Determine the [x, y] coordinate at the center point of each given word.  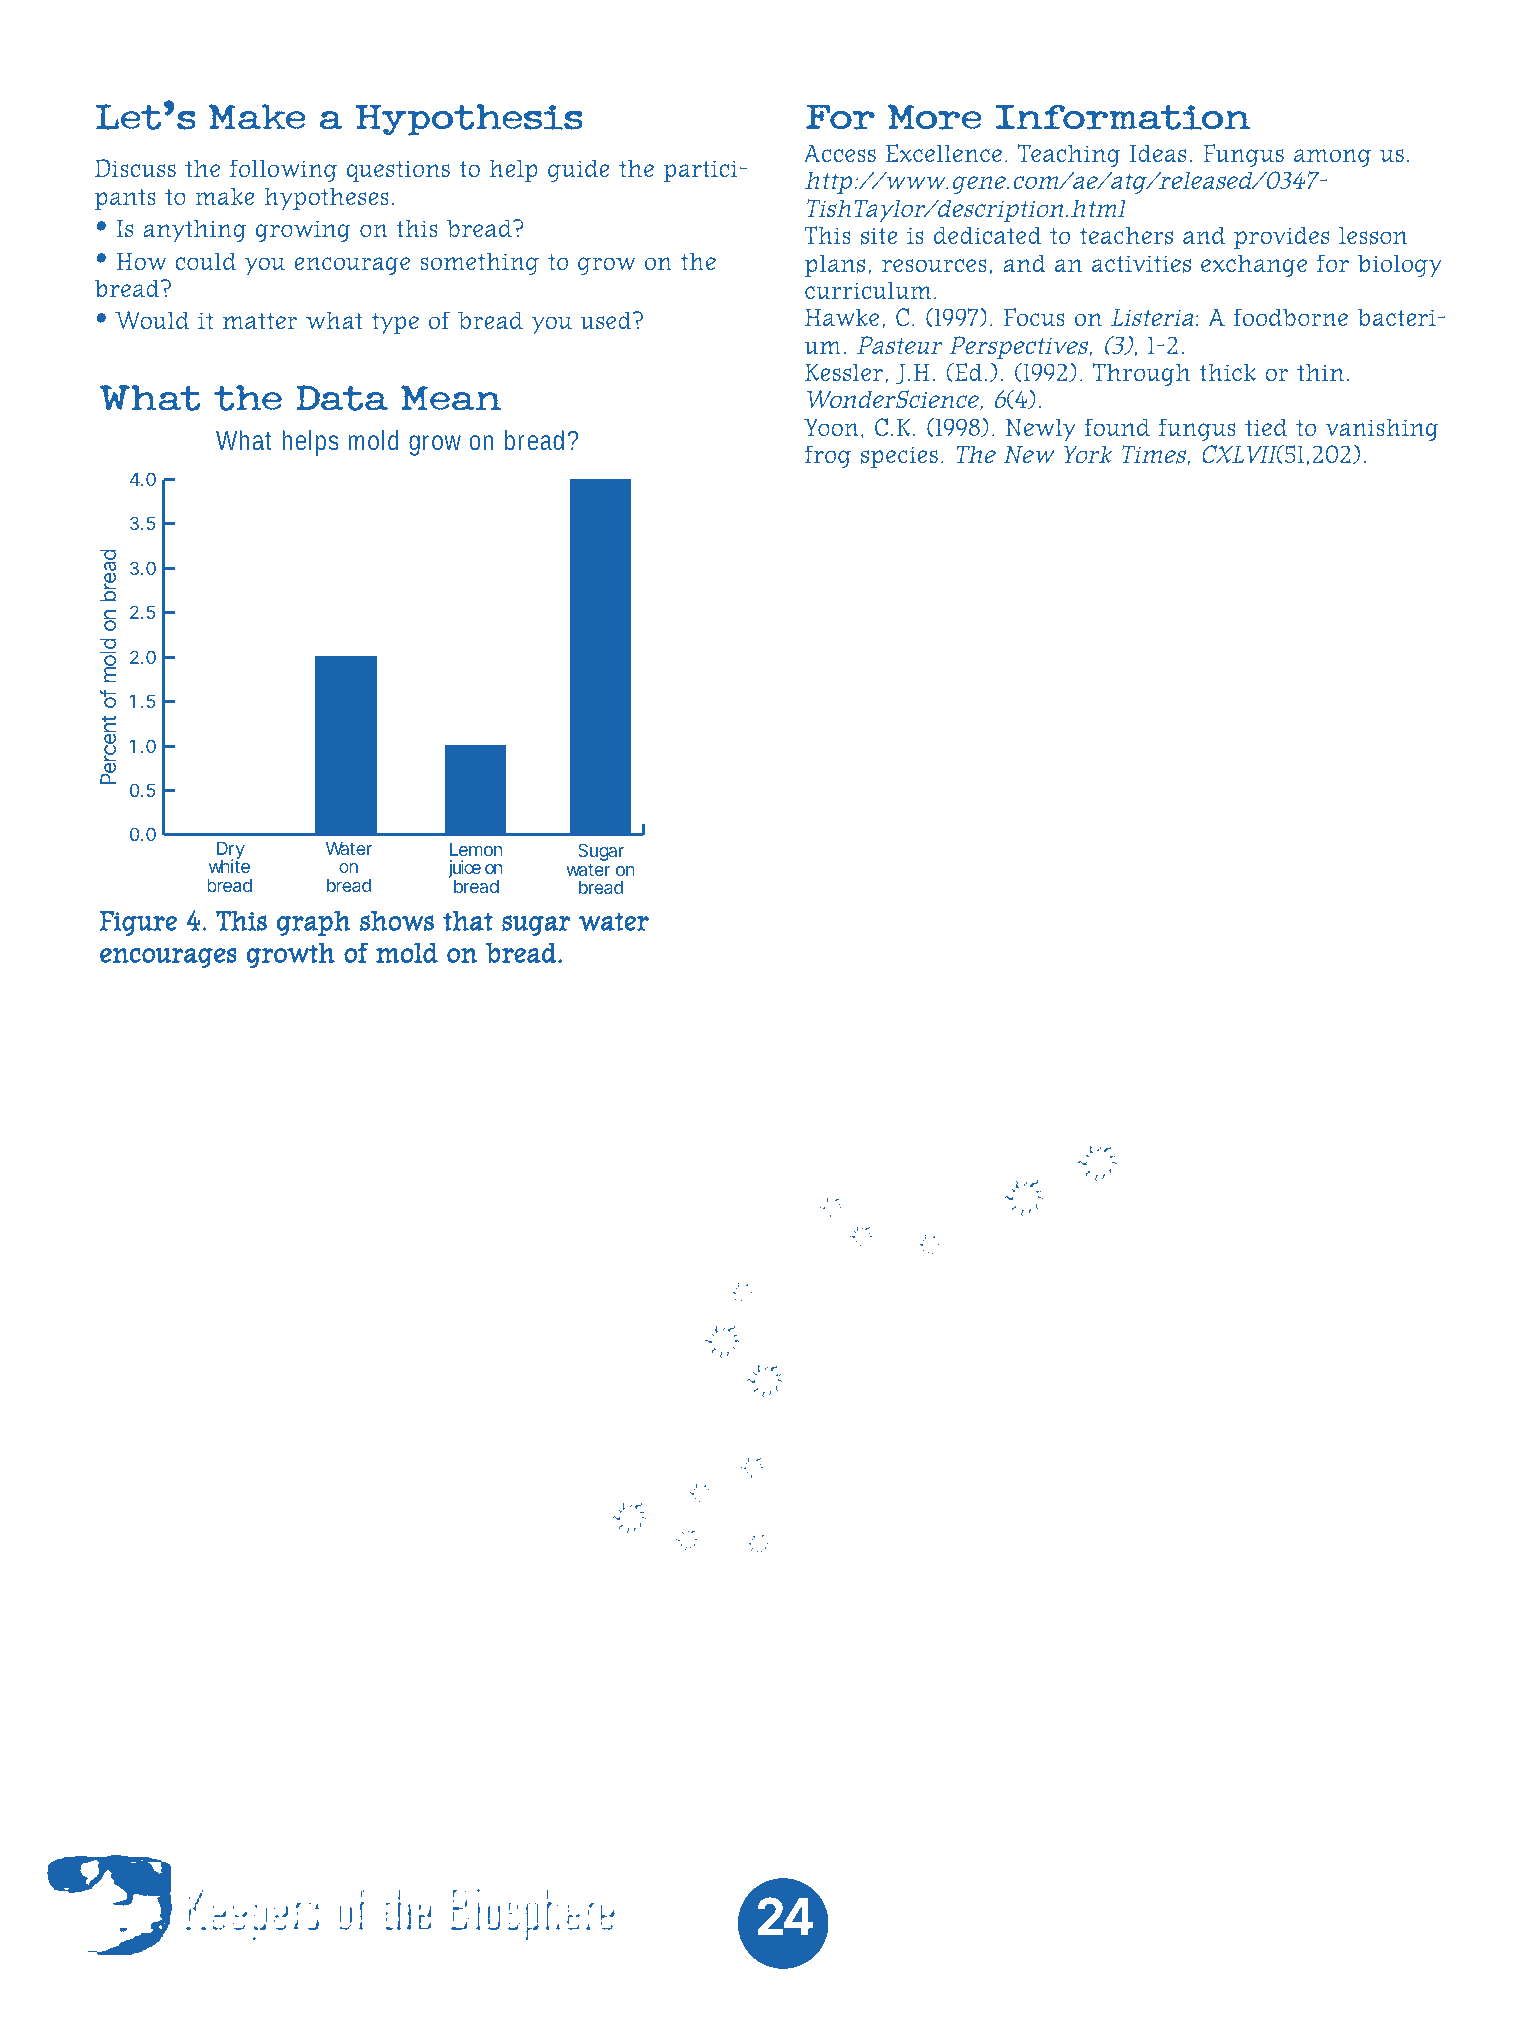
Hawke [842, 317]
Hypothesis [469, 120]
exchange [1254, 265]
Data [342, 398]
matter [260, 321]
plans [835, 265]
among [1332, 158]
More [935, 117]
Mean [451, 398]
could [205, 261]
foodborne [1291, 317]
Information [1123, 117]
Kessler [844, 372]
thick [1227, 372]
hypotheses [326, 198]
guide [579, 170]
